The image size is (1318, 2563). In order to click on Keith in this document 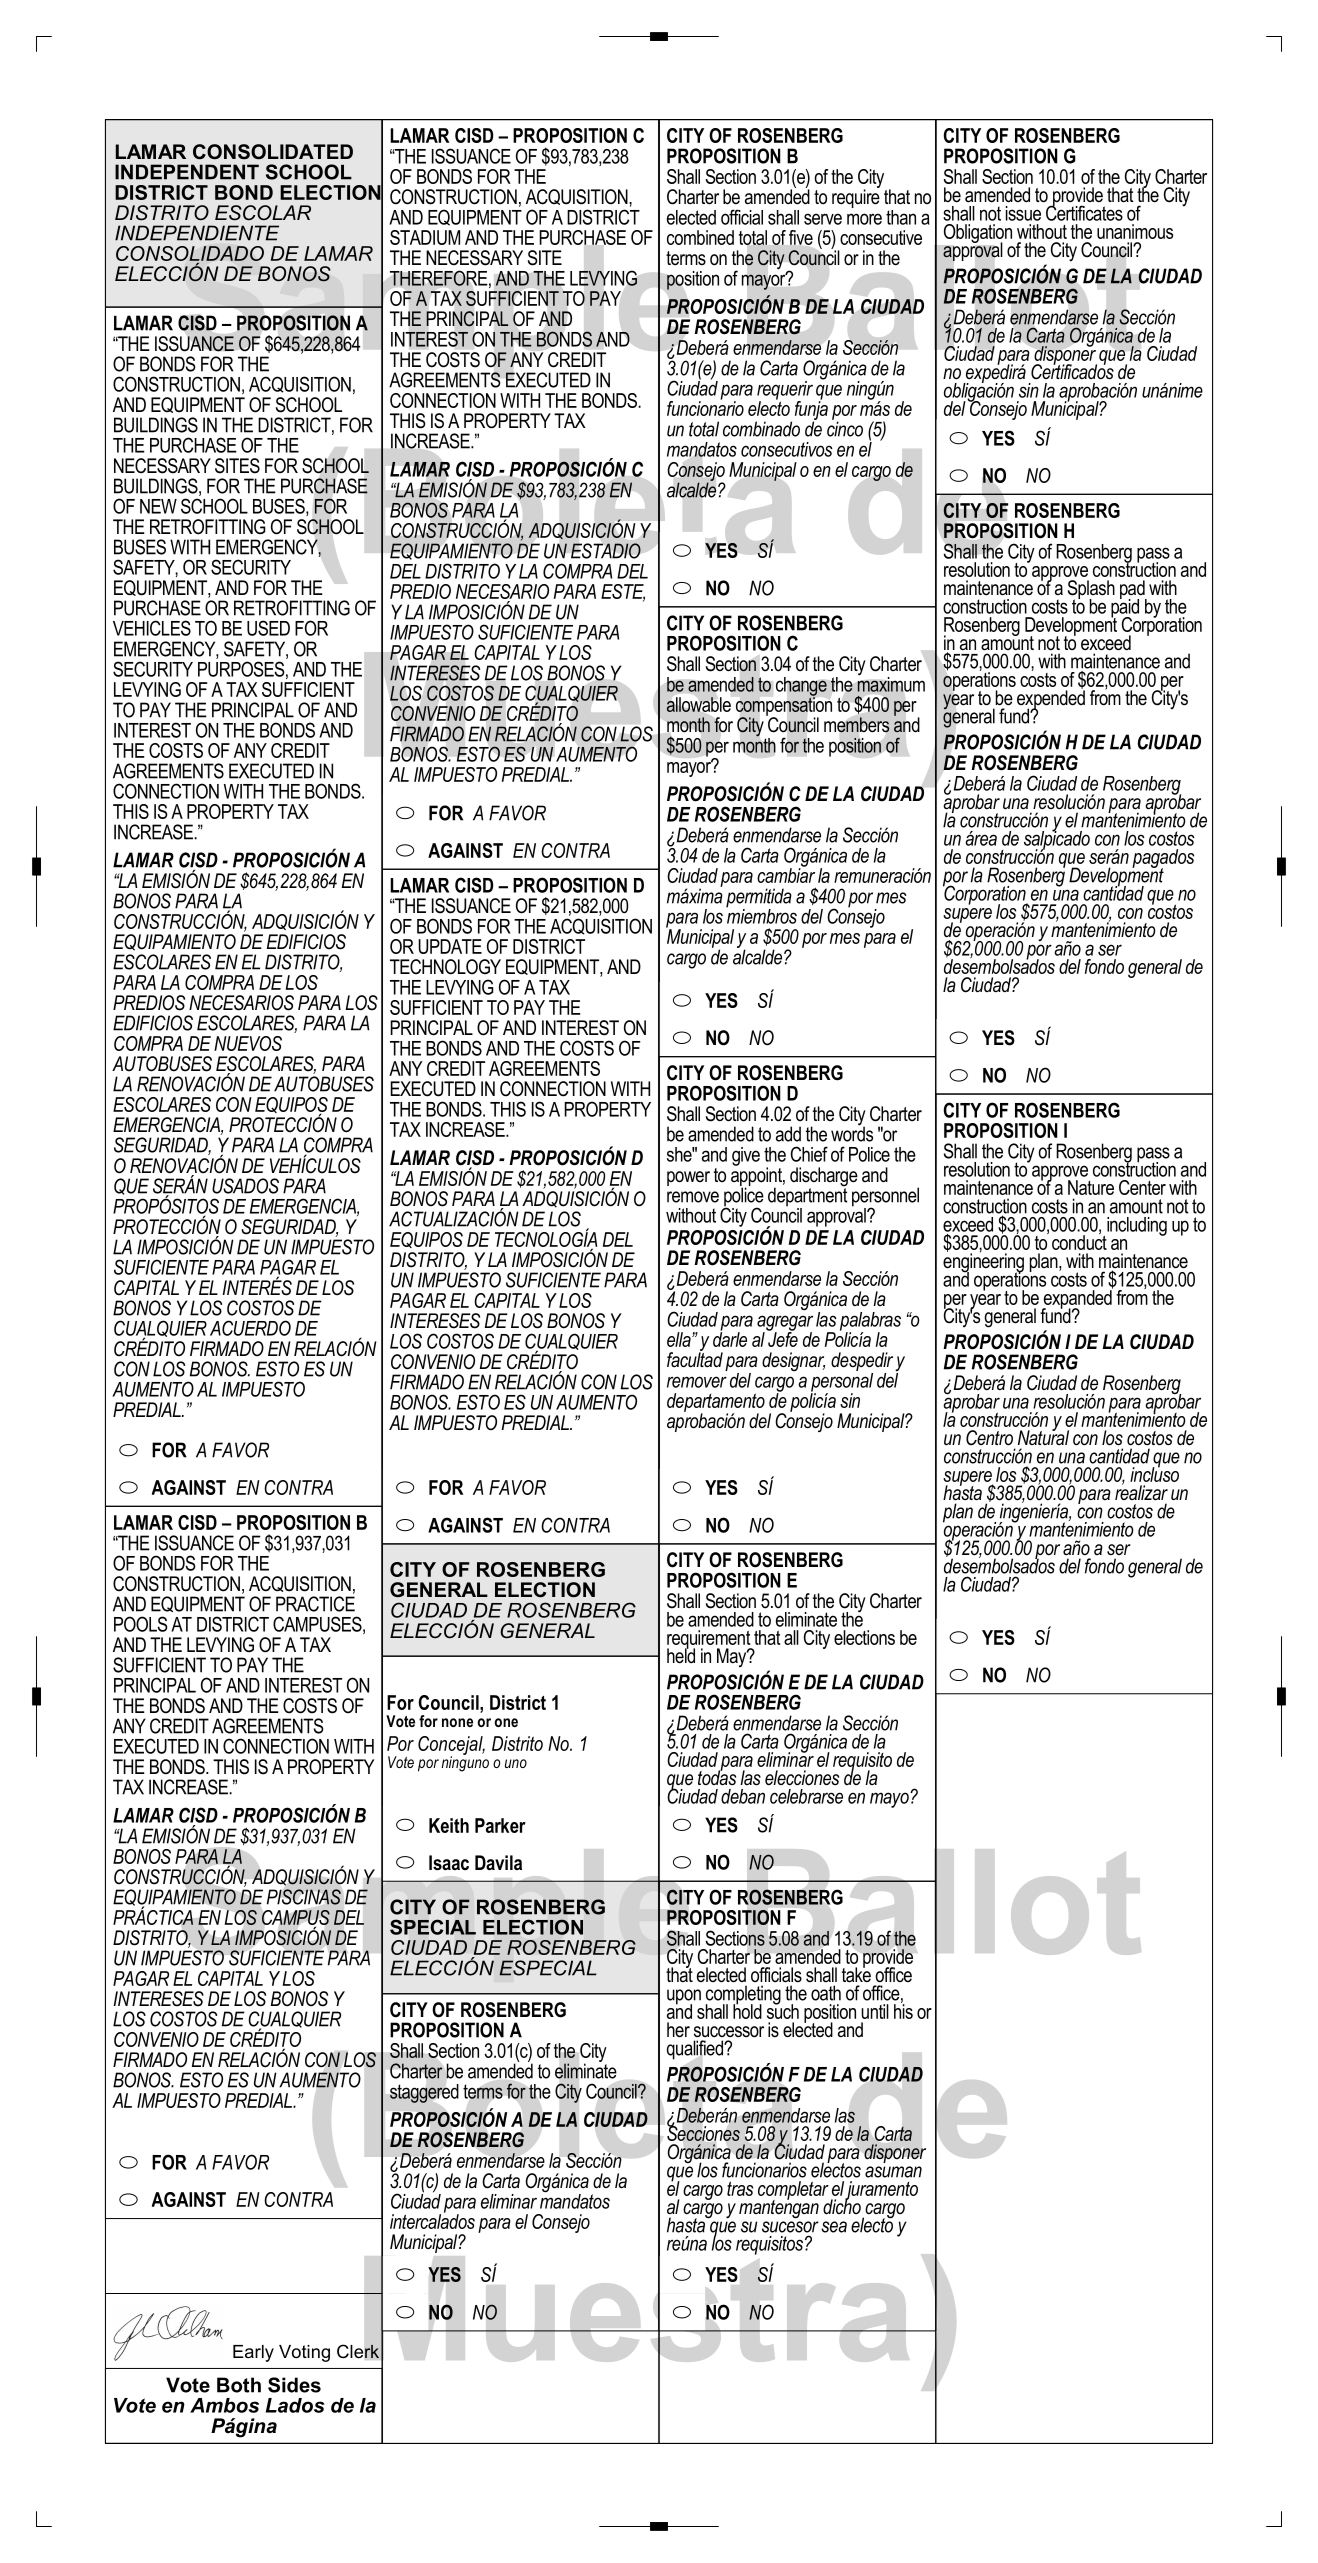, I will do `click(449, 1825)`.
